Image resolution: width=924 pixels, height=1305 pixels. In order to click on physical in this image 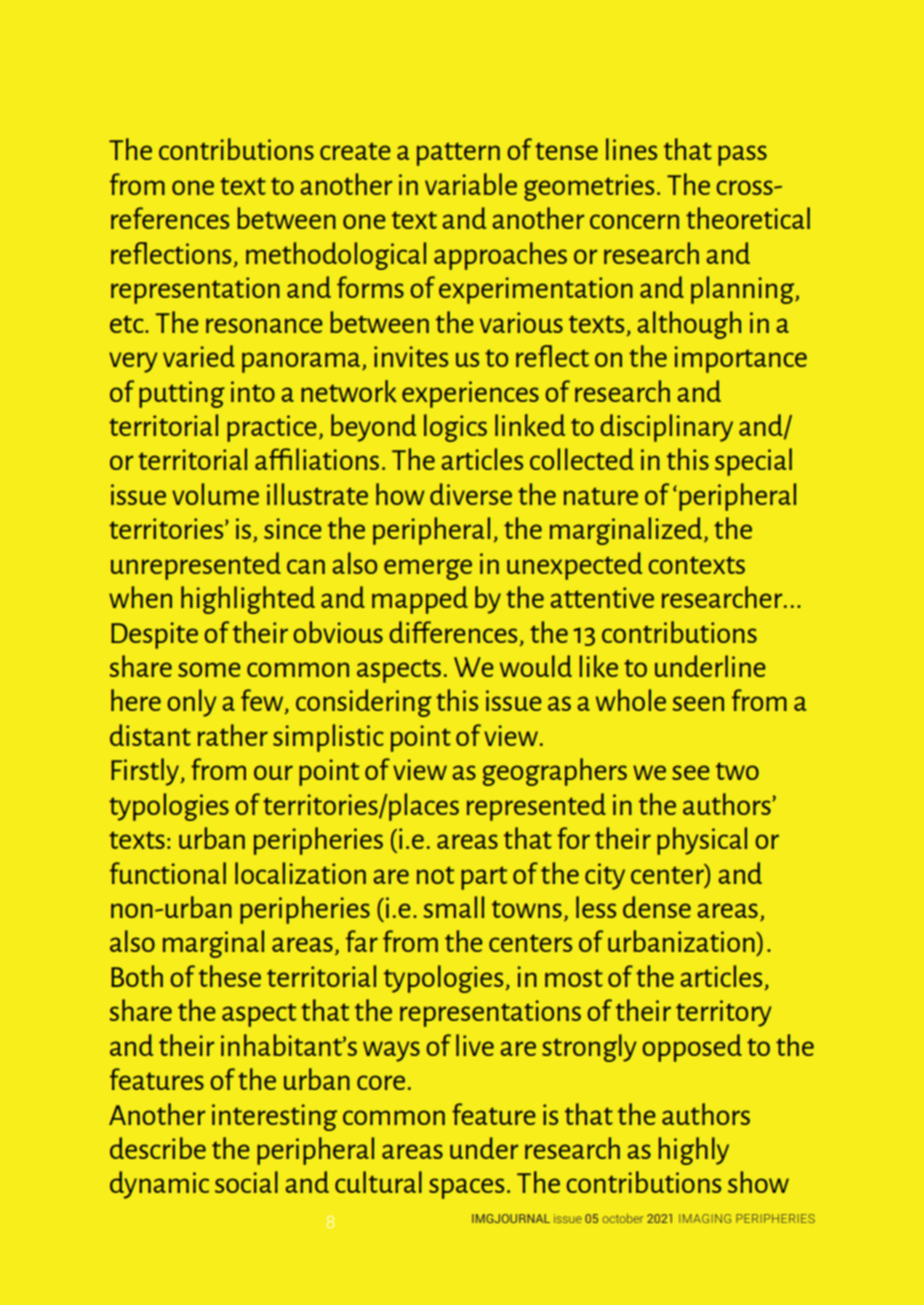, I will do `click(702, 841)`.
